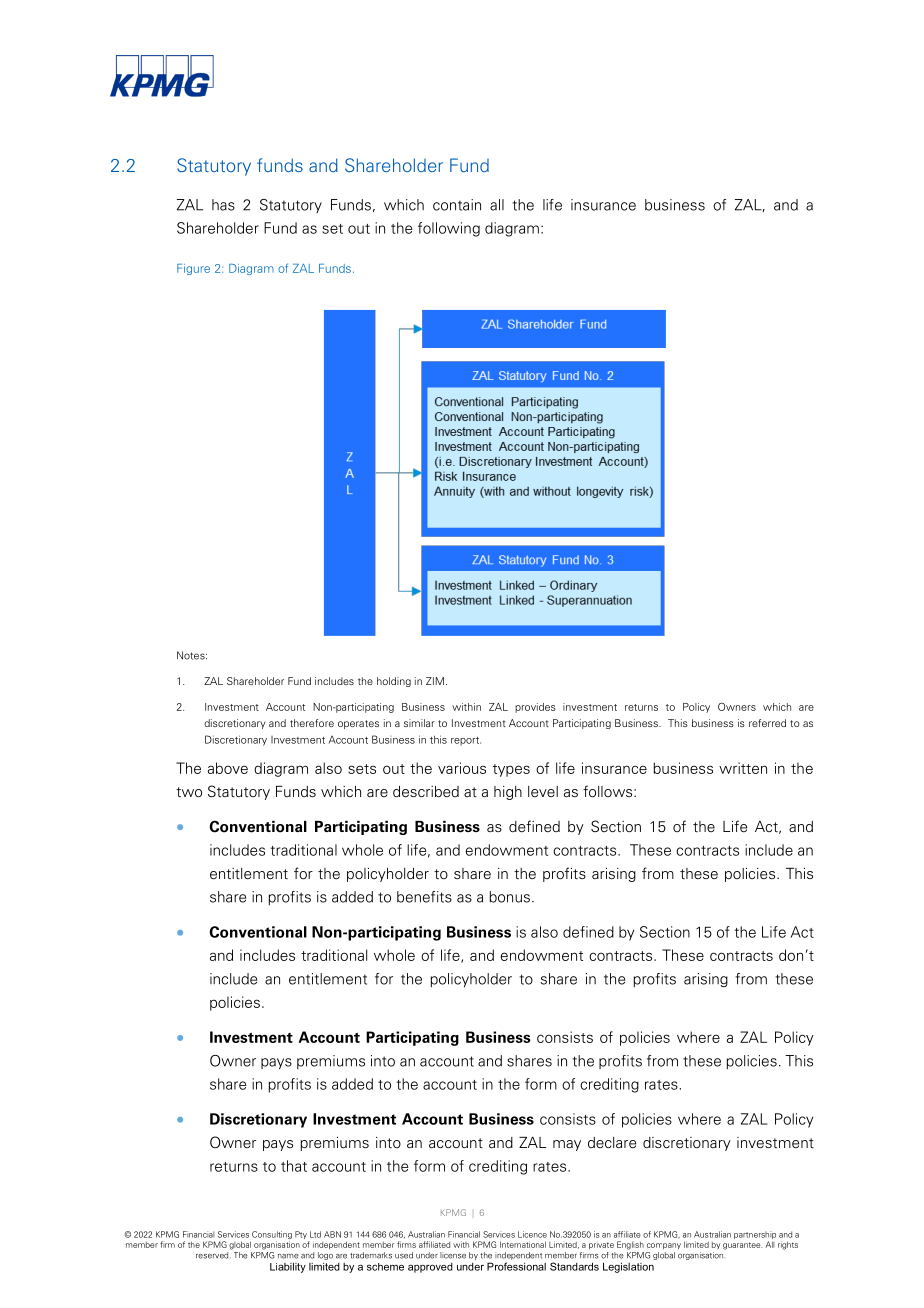 Image resolution: width=924 pixels, height=1308 pixels. Describe the element at coordinates (612, 1142) in the screenshot. I see `declare` at that location.
